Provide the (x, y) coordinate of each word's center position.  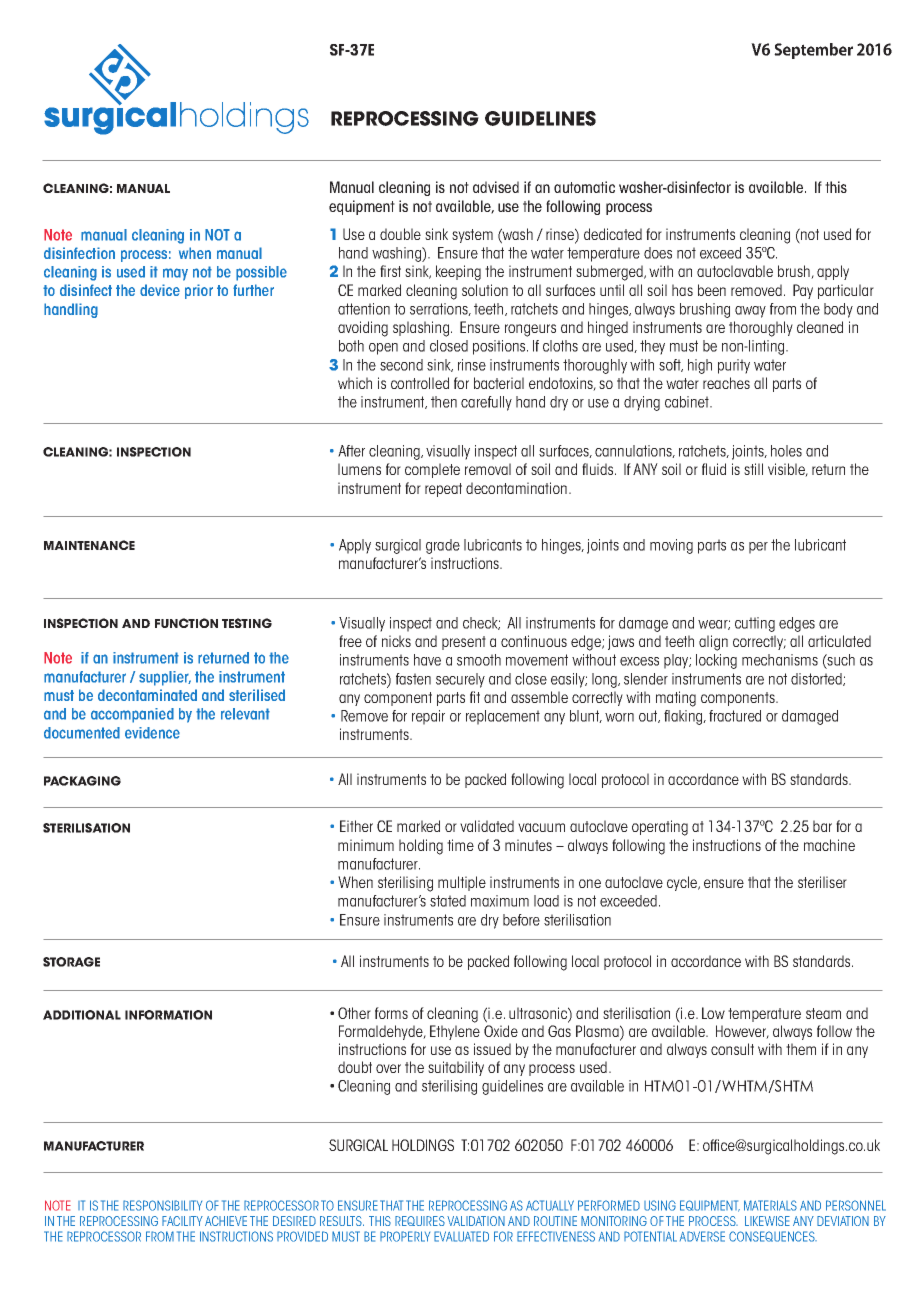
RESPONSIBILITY (162, 1205)
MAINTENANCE (89, 545)
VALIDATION (476, 1221)
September (813, 51)
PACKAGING (82, 781)
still (753, 469)
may (175, 274)
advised (496, 187)
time (460, 845)
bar (822, 826)
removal (488, 469)
